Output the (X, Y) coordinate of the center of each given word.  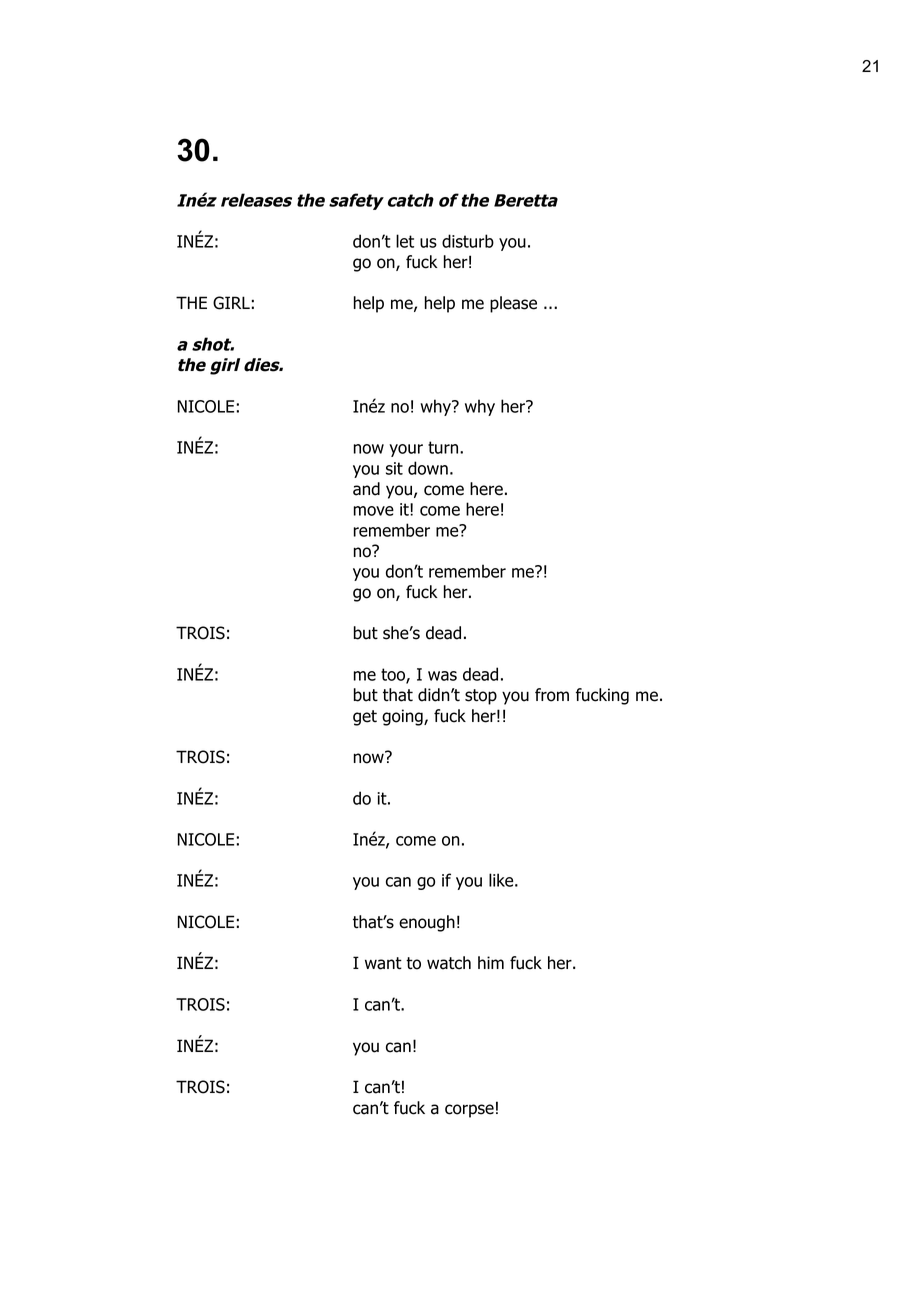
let (405, 241)
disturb (468, 241)
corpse (469, 1111)
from (552, 695)
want (383, 963)
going (403, 717)
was (442, 676)
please (513, 304)
